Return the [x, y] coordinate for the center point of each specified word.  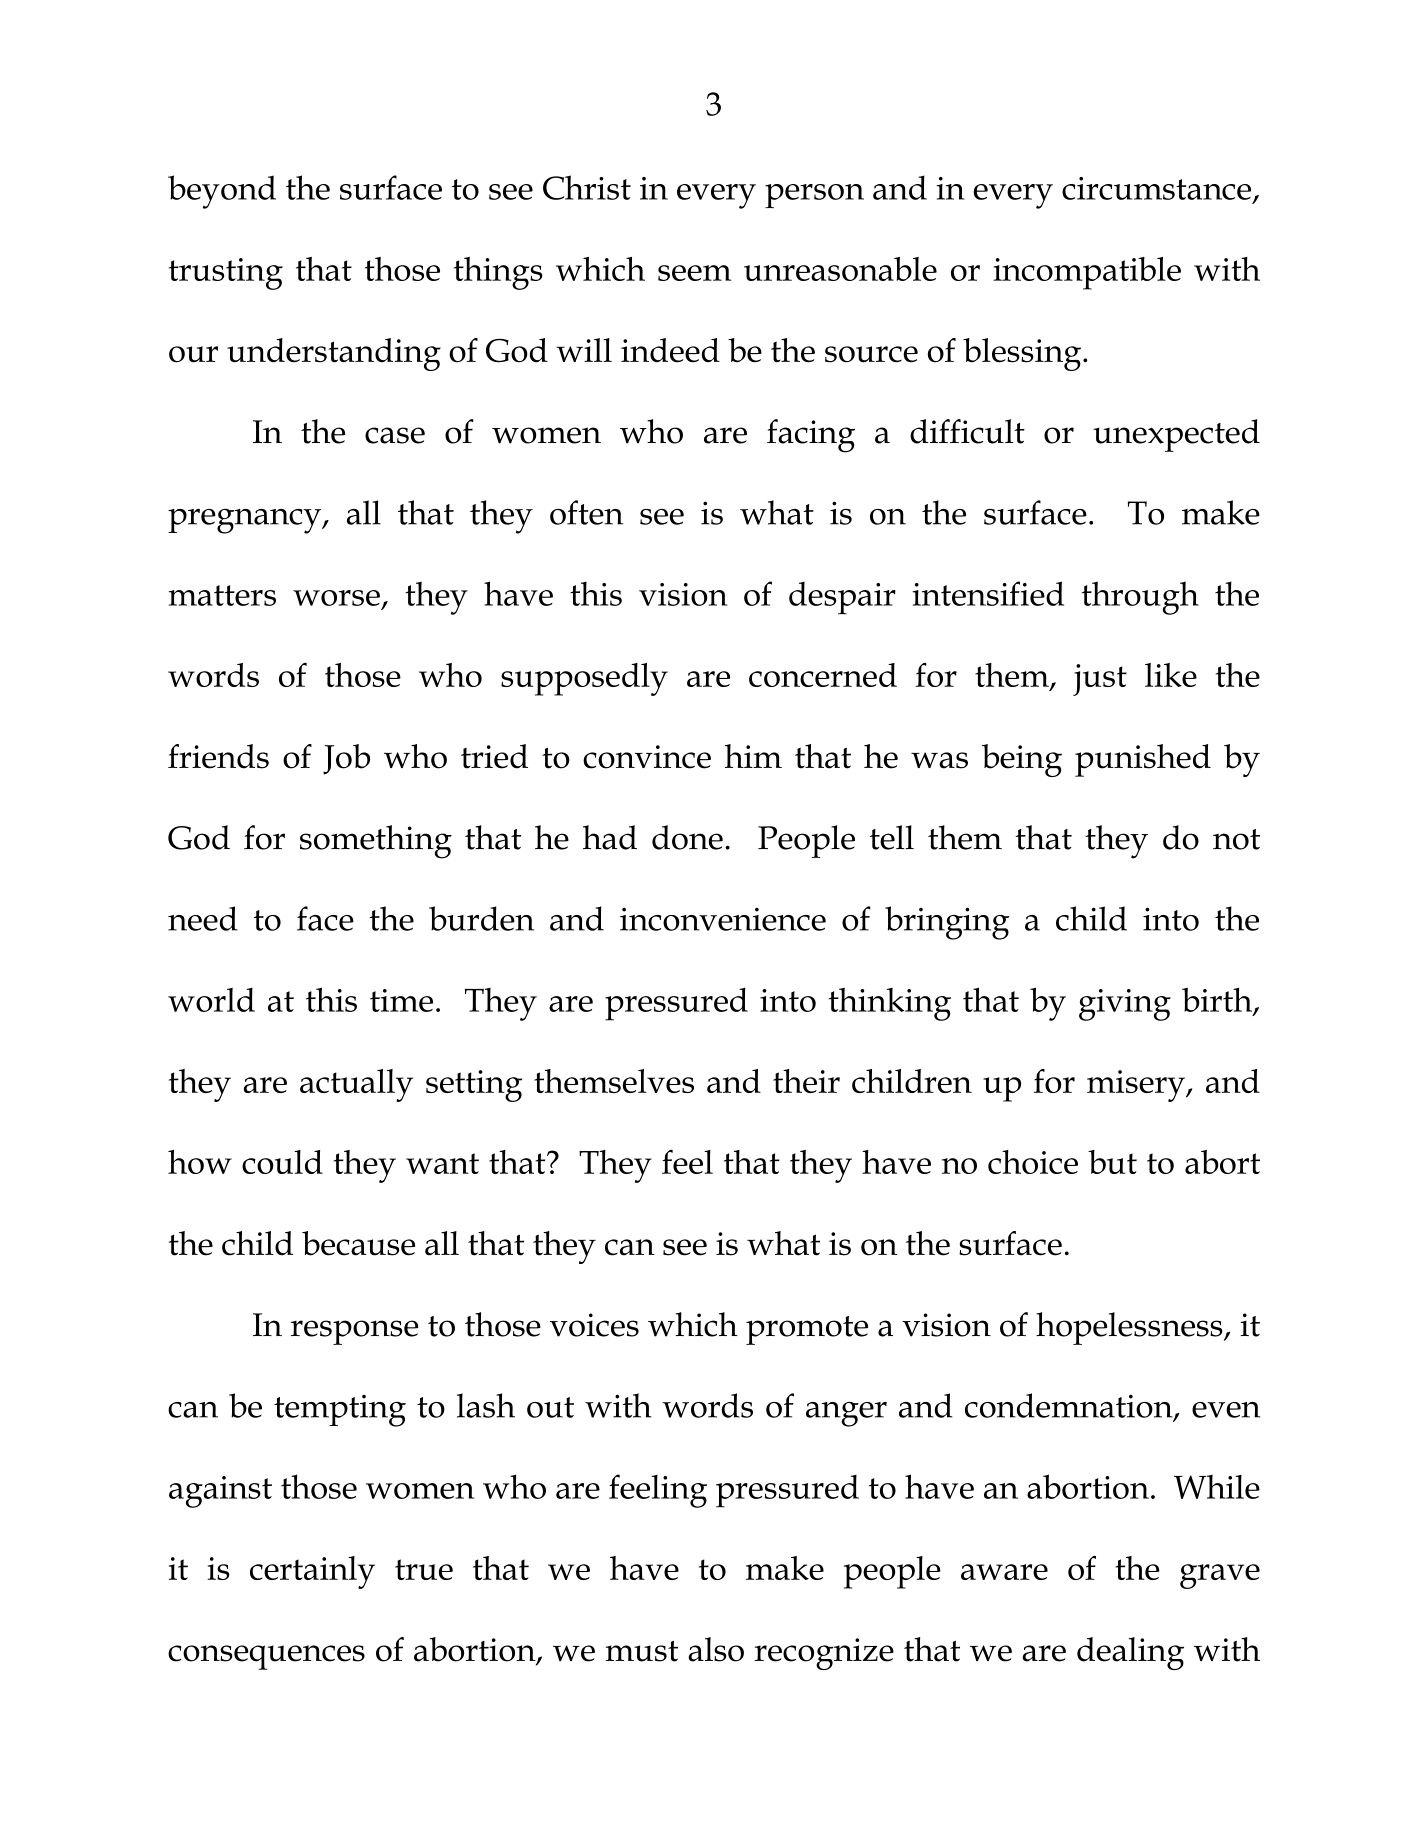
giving [1125, 1005]
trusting [226, 274]
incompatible [1087, 273]
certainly [312, 1572]
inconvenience [723, 919]
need [203, 918]
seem [694, 273]
